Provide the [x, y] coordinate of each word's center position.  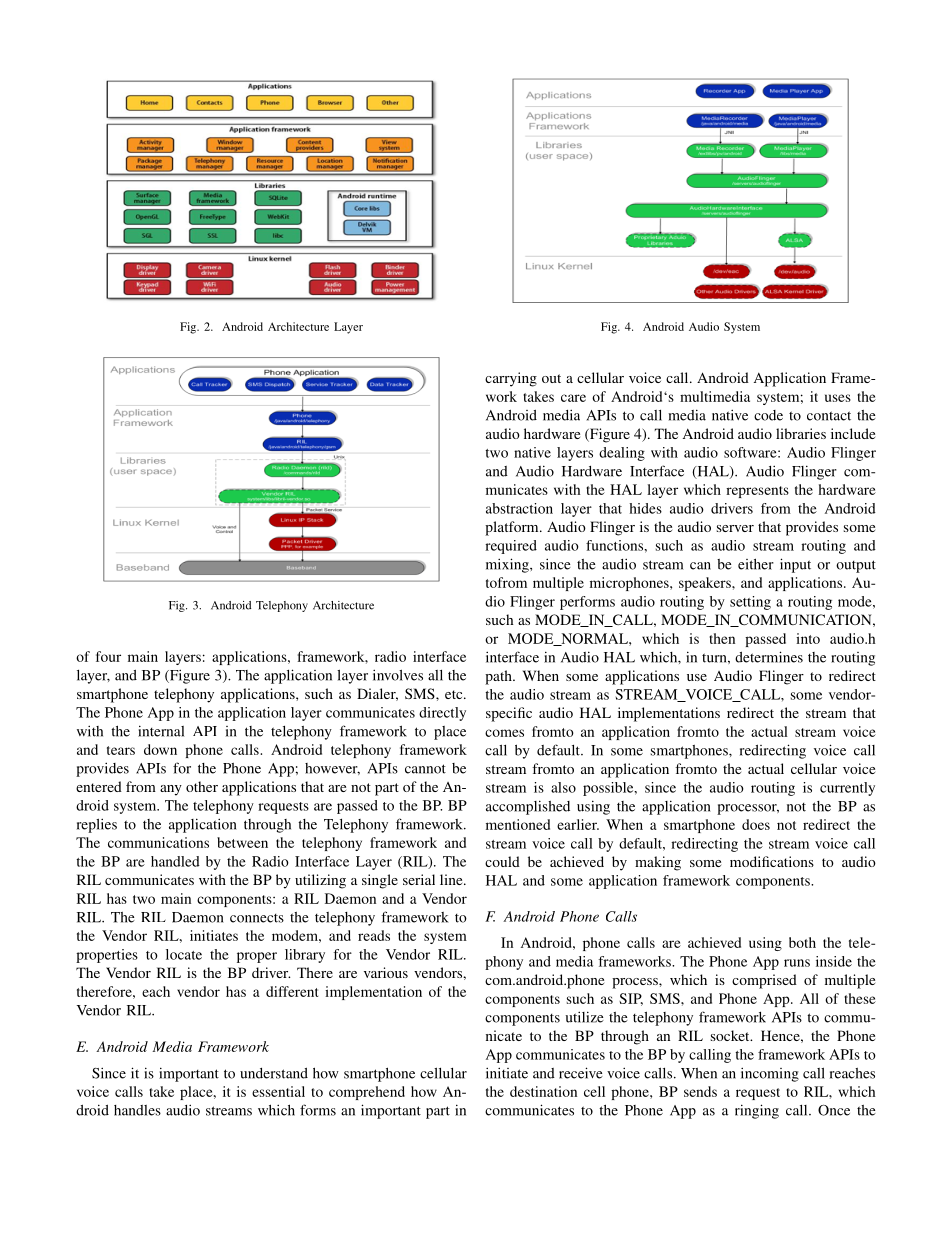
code [768, 415]
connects [257, 918]
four [108, 656]
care [573, 398]
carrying [511, 379]
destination [543, 1091]
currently [847, 789]
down [160, 749]
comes [504, 733]
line [452, 879]
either [756, 564]
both [802, 942]
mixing [508, 565]
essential [278, 1091]
